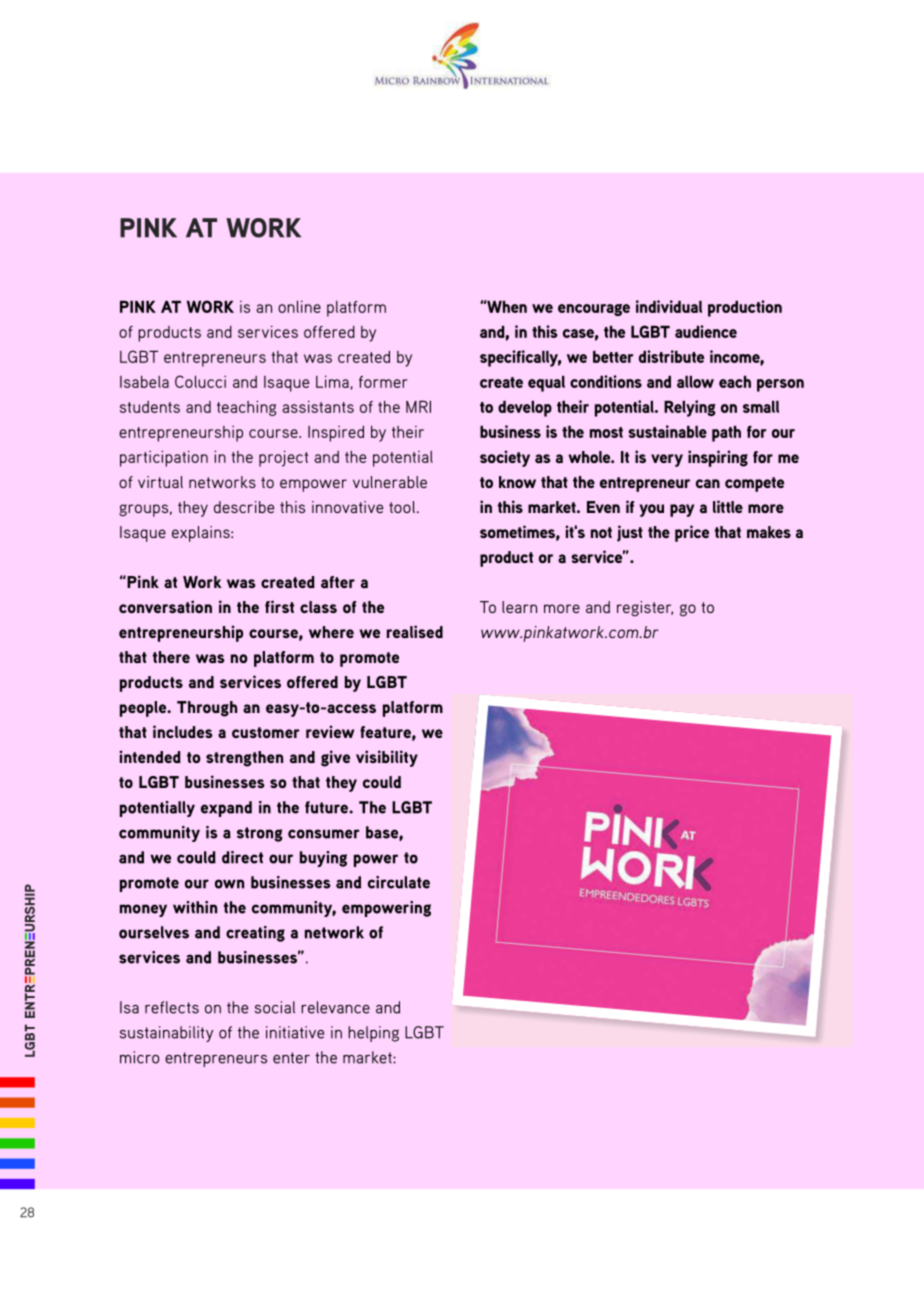  What do you see at coordinates (373, 1034) in the screenshot?
I see `helping` at bounding box center [373, 1034].
